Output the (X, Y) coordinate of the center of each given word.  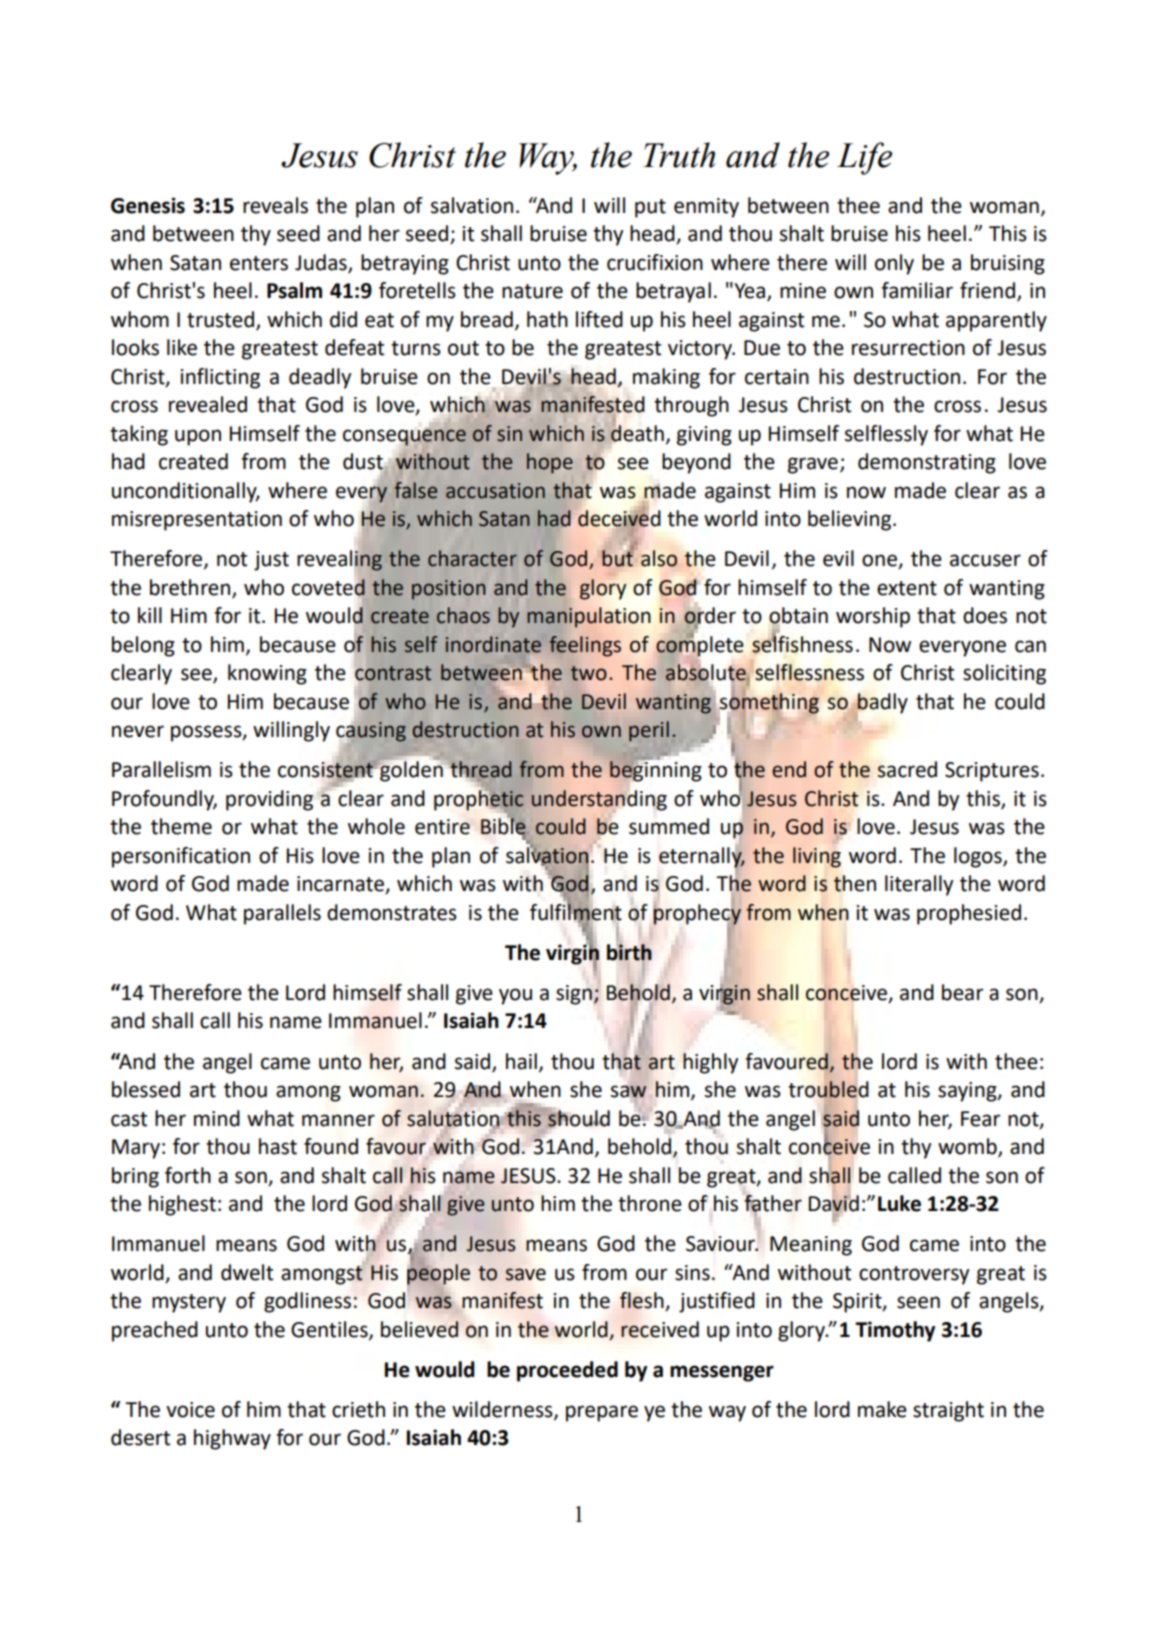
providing (269, 800)
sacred (907, 769)
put (650, 208)
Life (864, 158)
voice (190, 1410)
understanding (599, 800)
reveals (275, 205)
